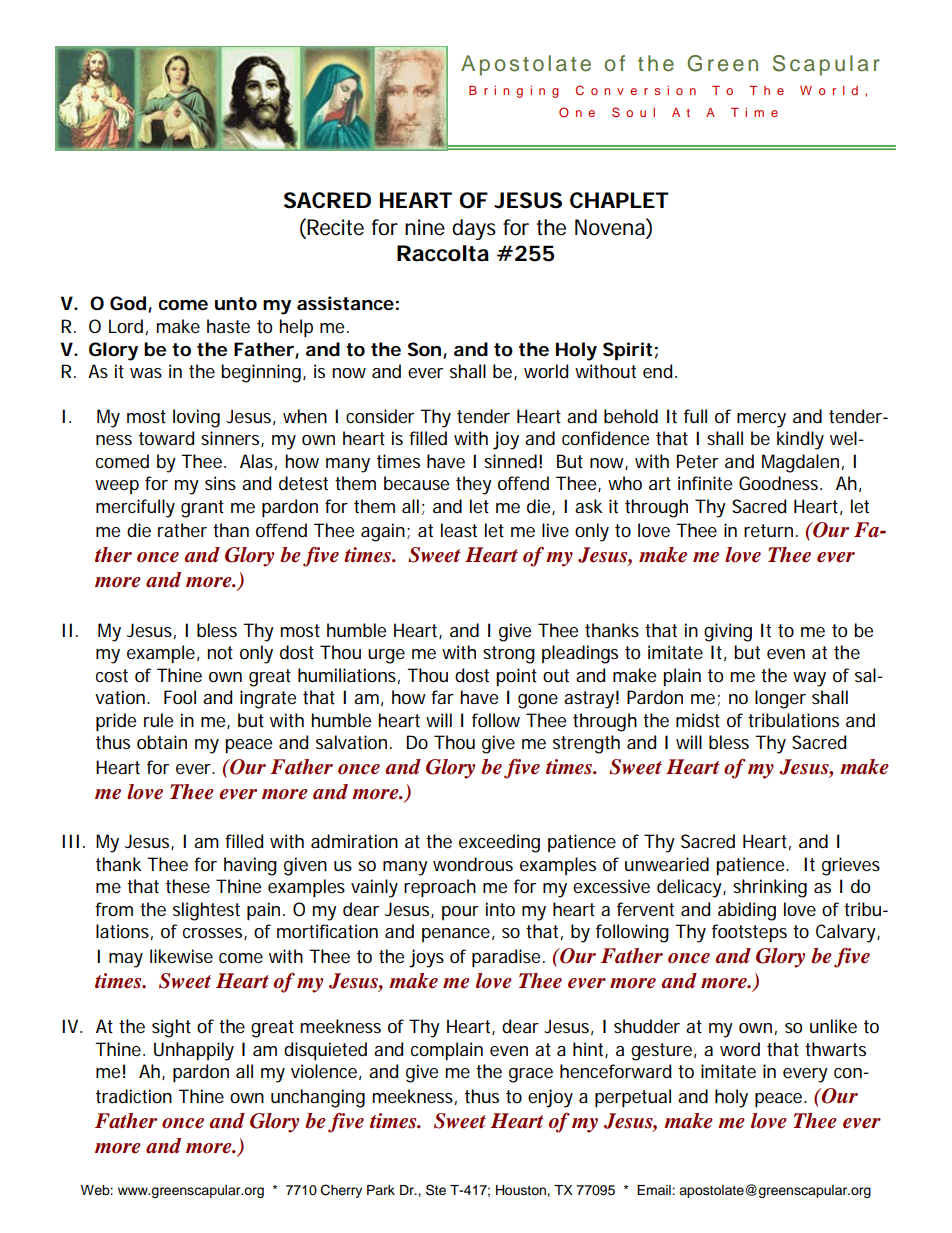 This document has height=1233, width=952. Describe the element at coordinates (381, 1190) in the document. I see `Park` at that location.
